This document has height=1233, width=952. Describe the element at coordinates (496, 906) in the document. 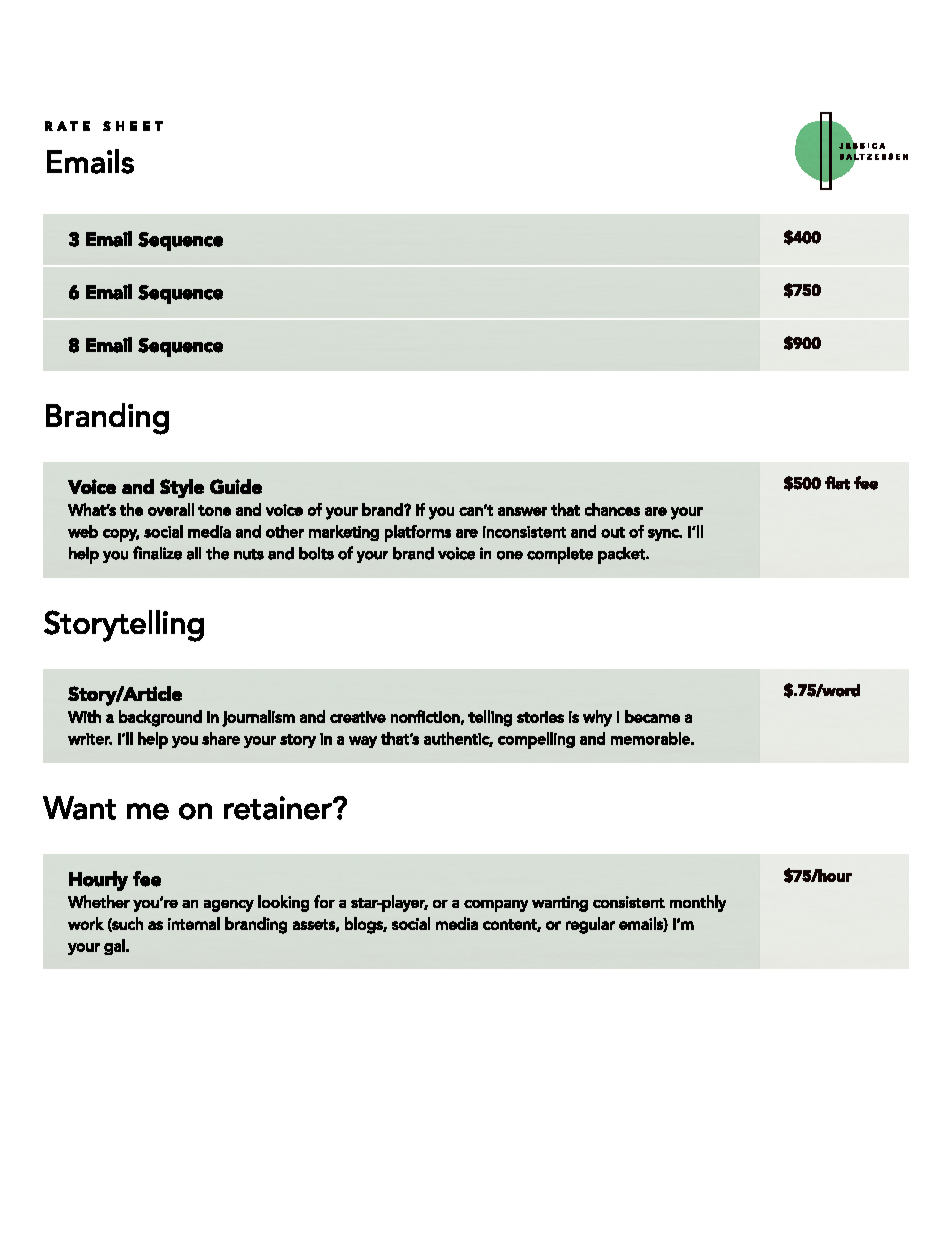

I see `company` at that location.
